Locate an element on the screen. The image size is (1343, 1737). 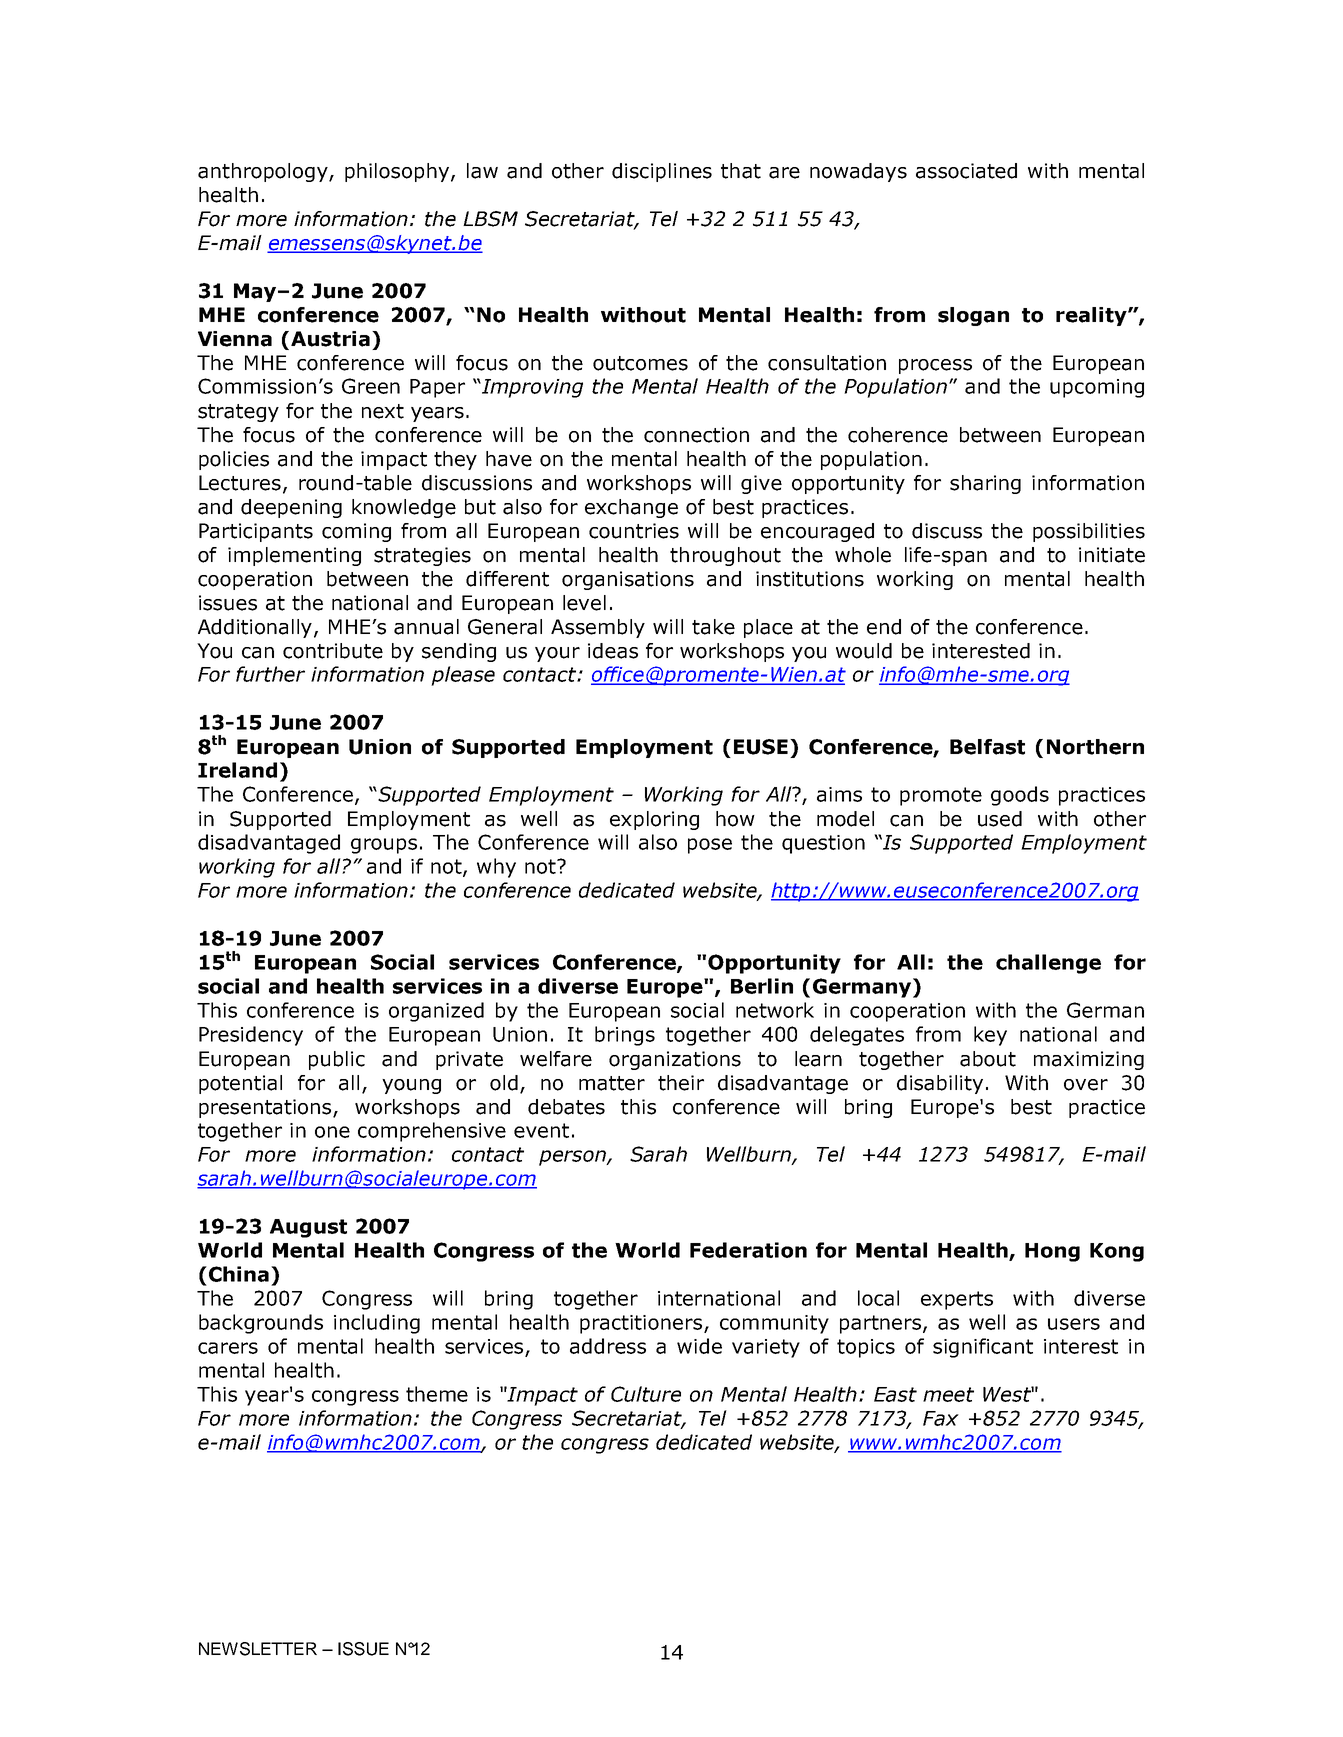
associated is located at coordinates (966, 171).
